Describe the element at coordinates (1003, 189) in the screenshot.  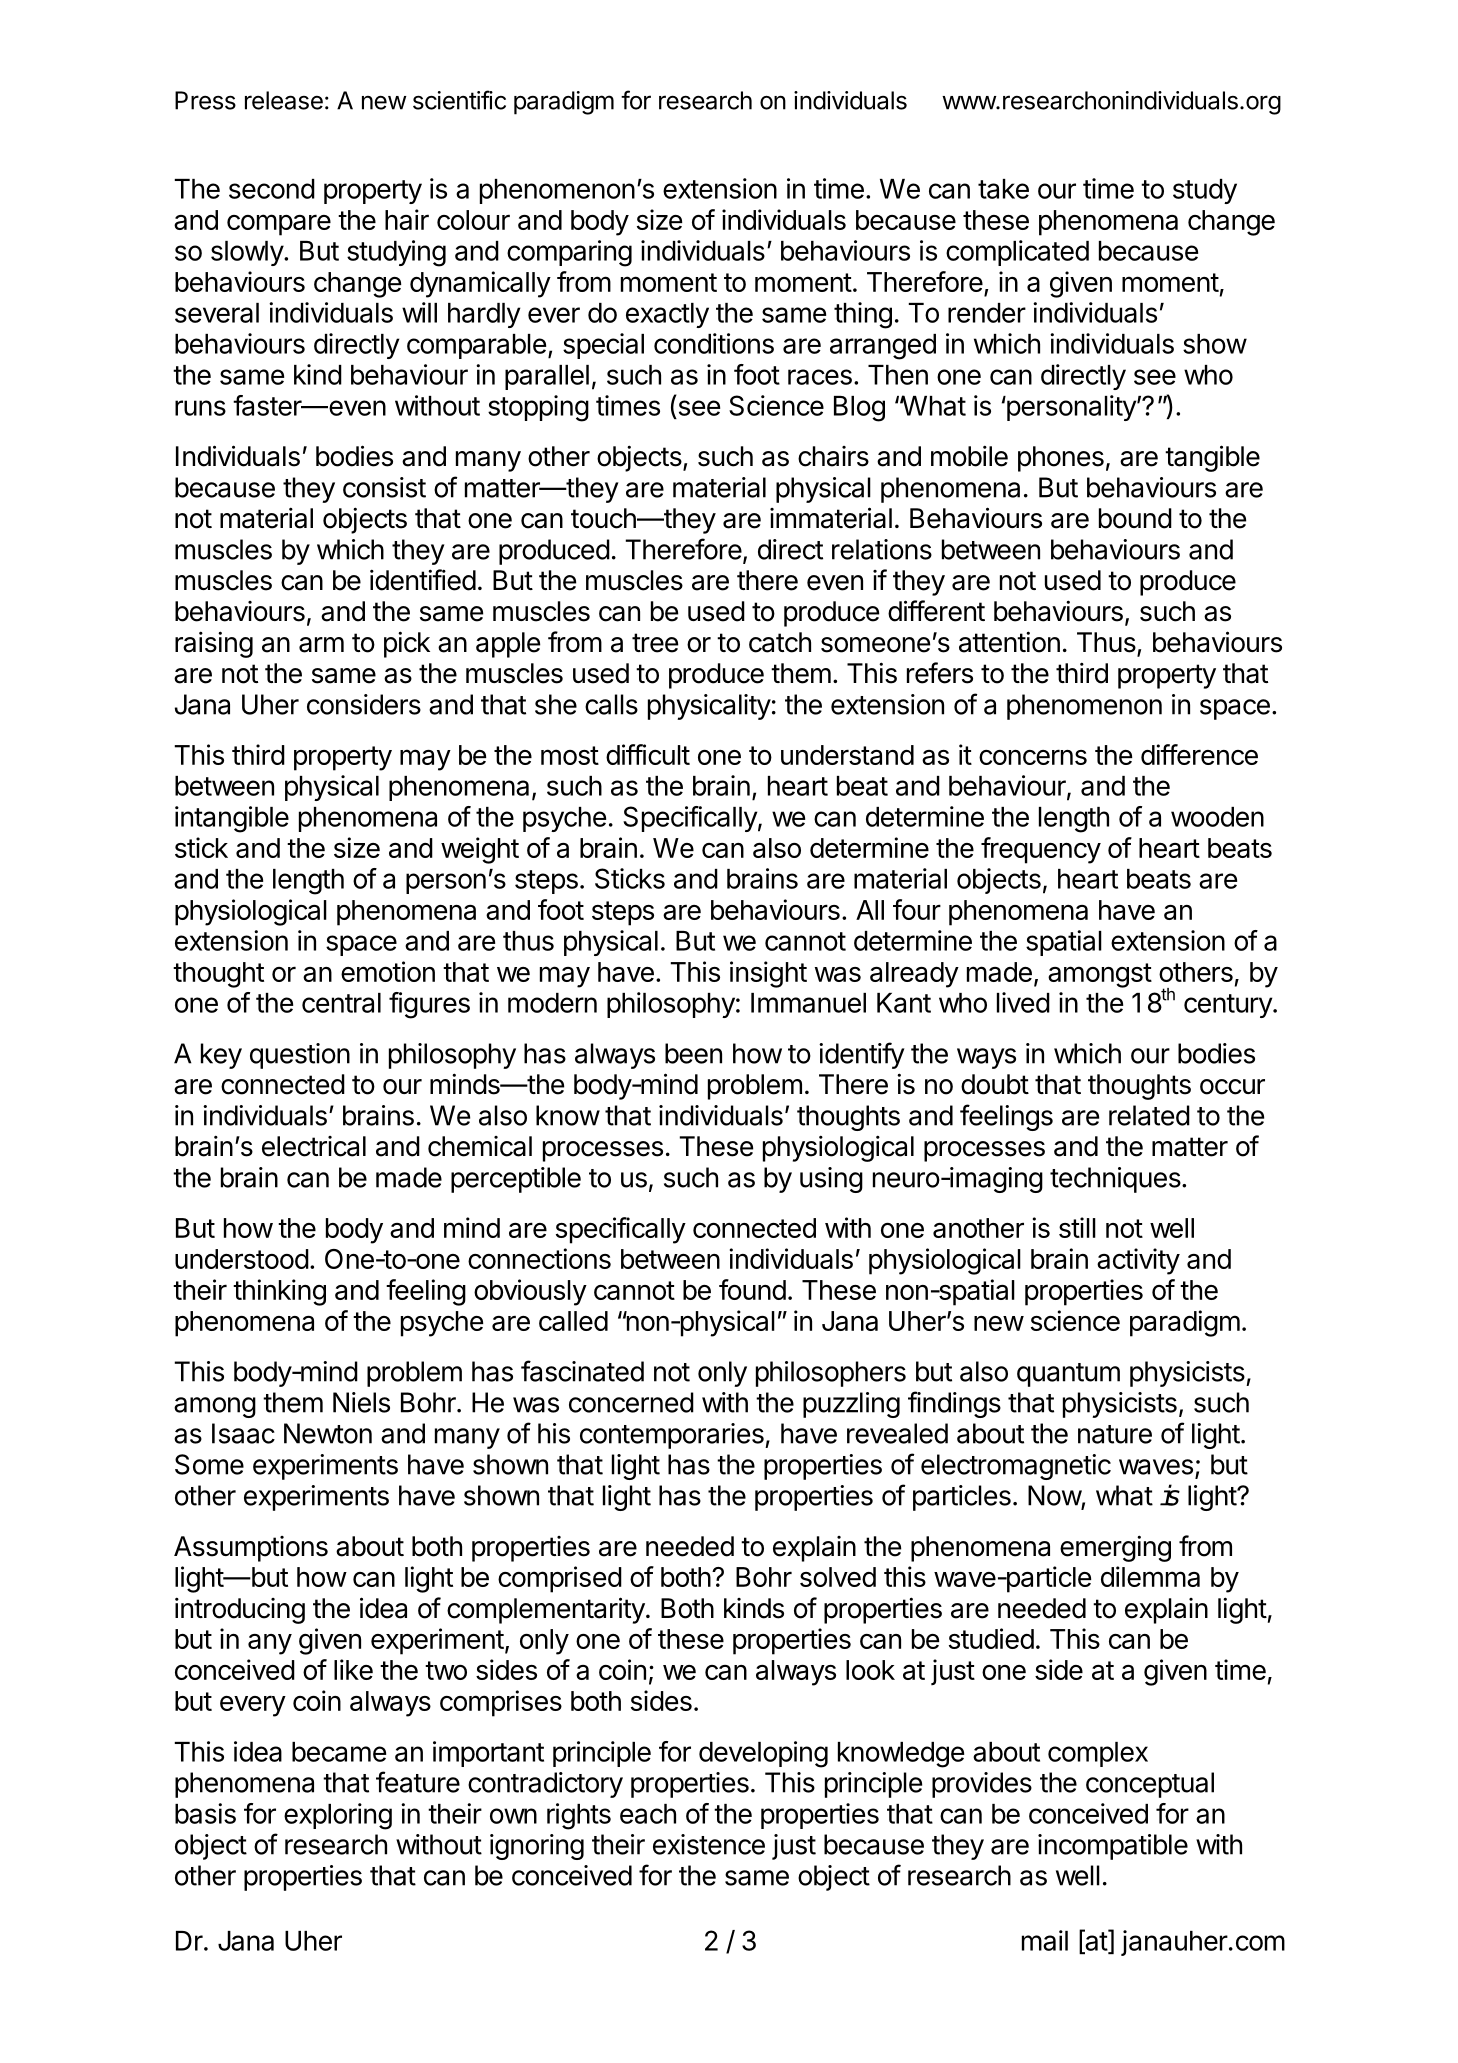
I see `take` at that location.
